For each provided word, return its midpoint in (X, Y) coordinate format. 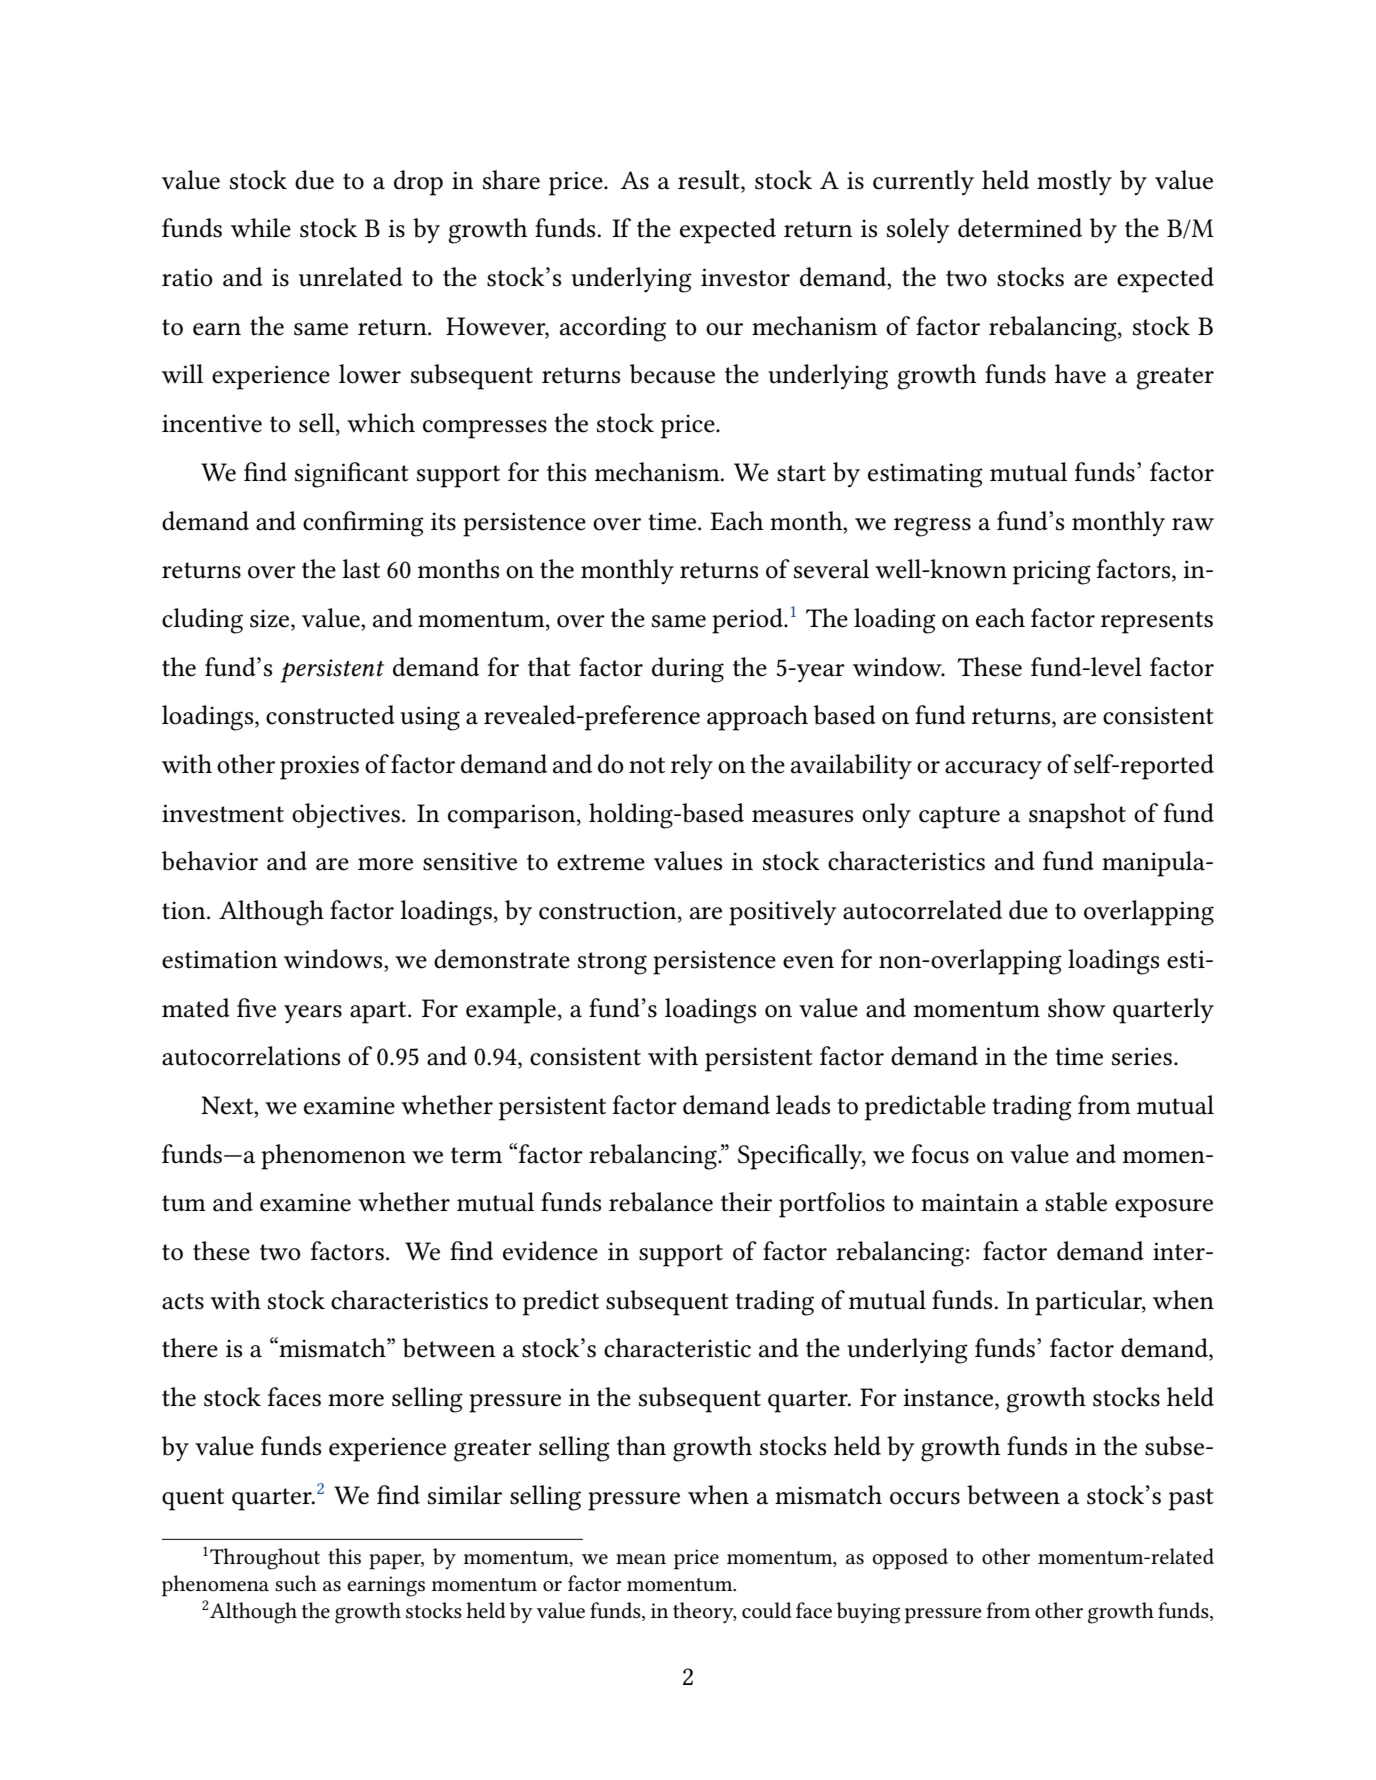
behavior (210, 861)
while (261, 228)
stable (1076, 1202)
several (831, 569)
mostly (1074, 182)
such (296, 1583)
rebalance (661, 1202)
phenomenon (333, 1157)
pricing (1052, 572)
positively (783, 913)
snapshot (1077, 816)
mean (641, 1559)
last (361, 569)
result (710, 180)
